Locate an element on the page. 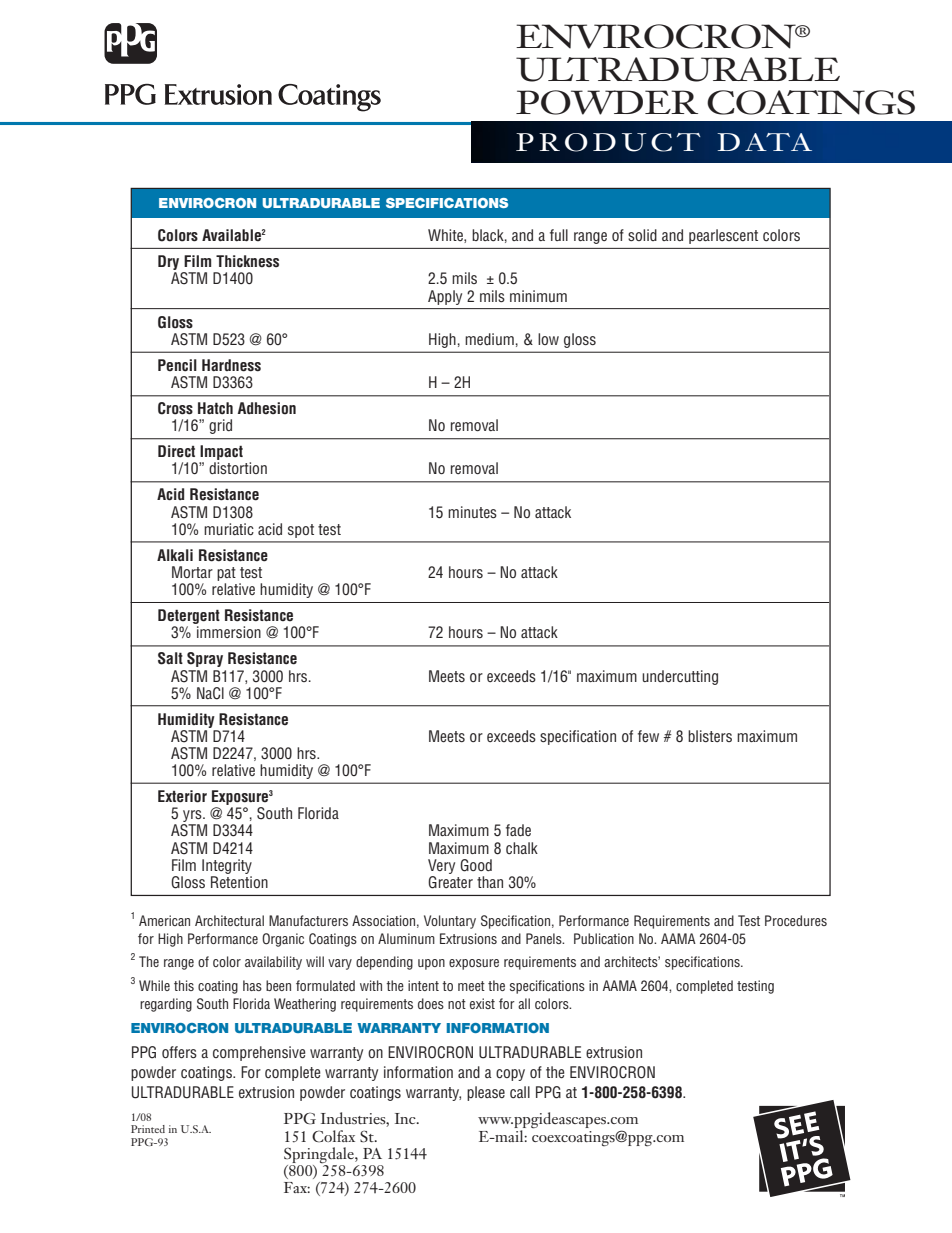  solid is located at coordinates (642, 235).
